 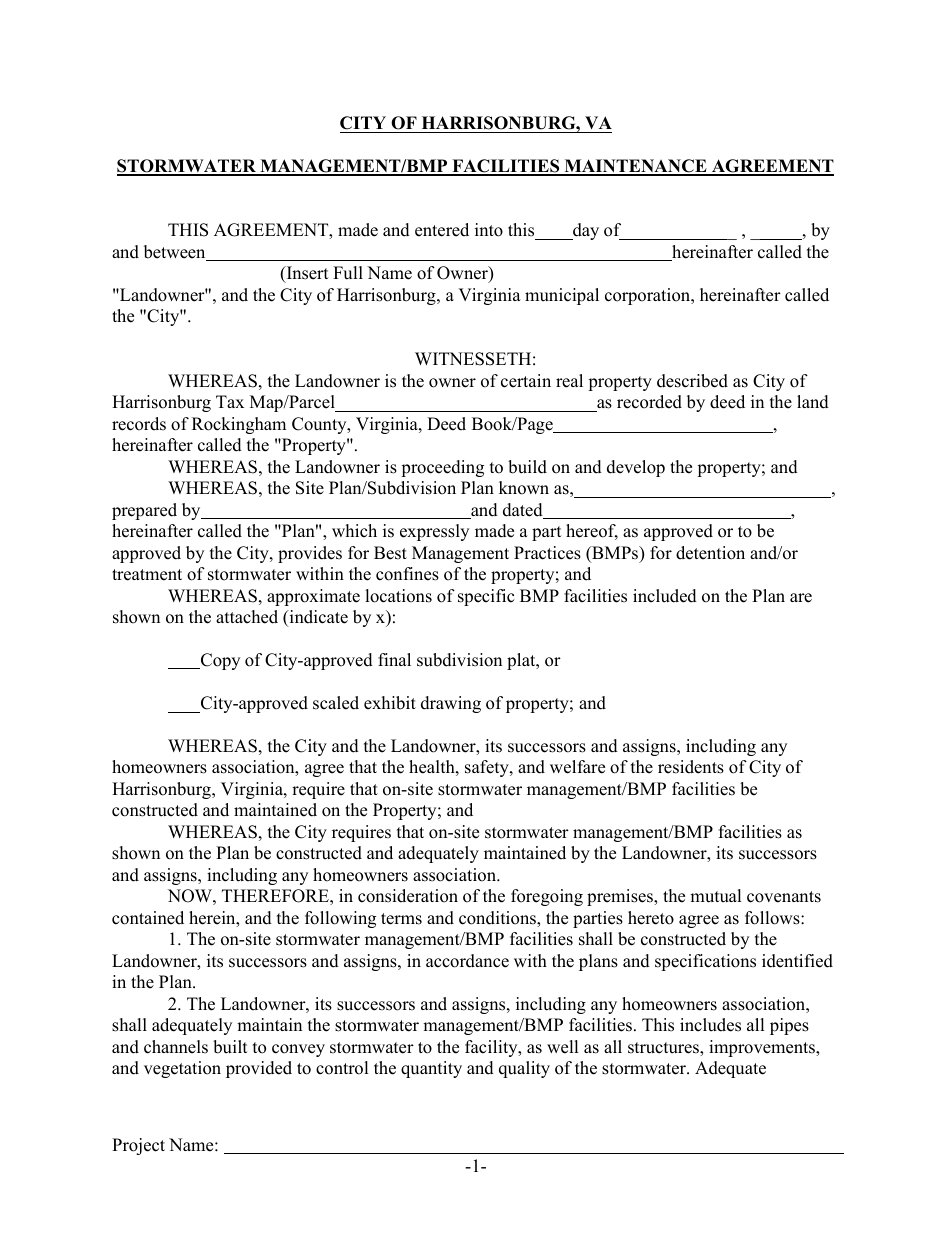 What do you see at coordinates (148, 918) in the screenshot?
I see `contained` at bounding box center [148, 918].
